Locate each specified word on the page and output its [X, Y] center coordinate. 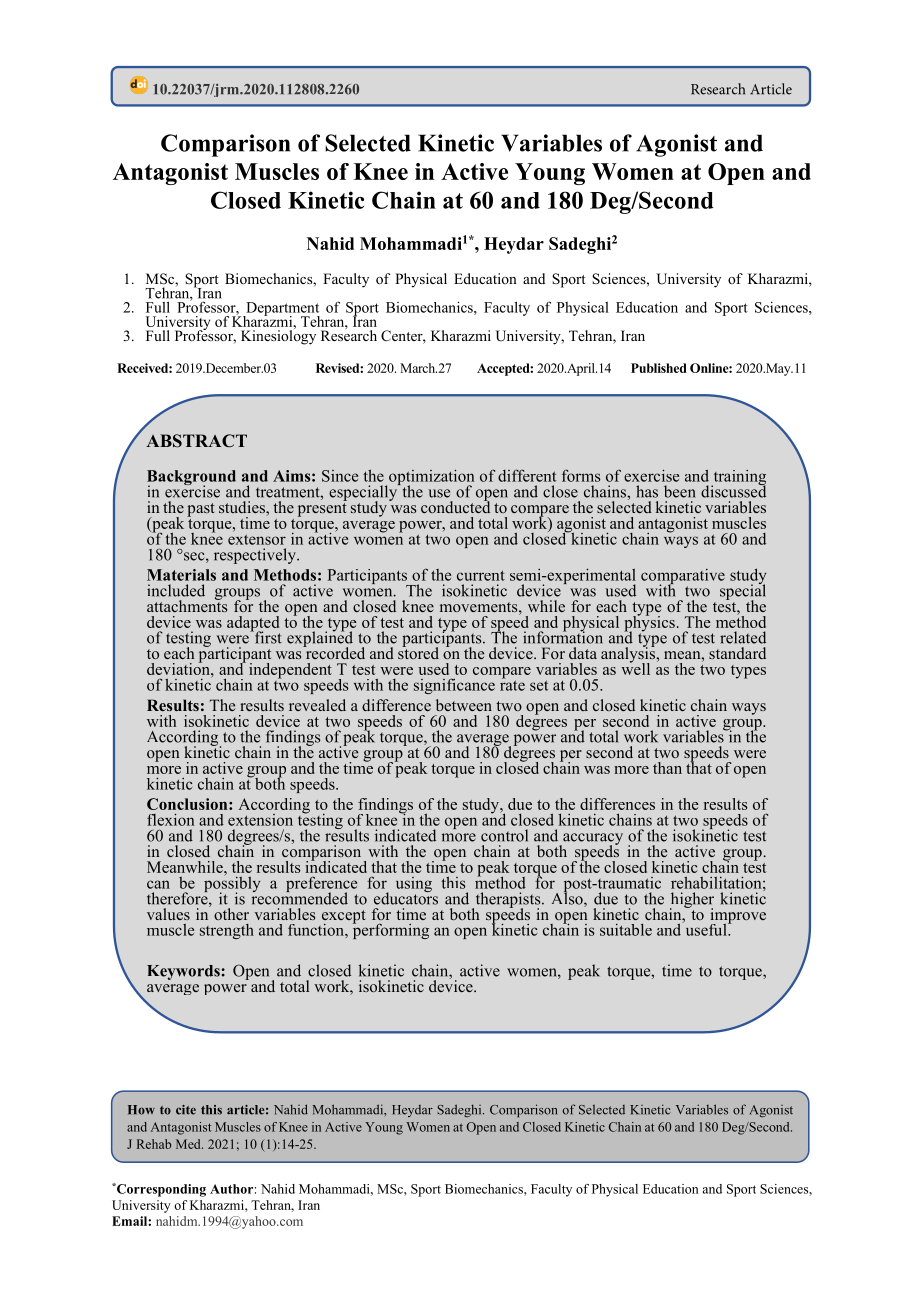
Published [659, 368]
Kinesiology [278, 336]
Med [189, 1144]
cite [186, 1110]
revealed [317, 705]
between [464, 705]
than [667, 768]
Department [282, 310]
